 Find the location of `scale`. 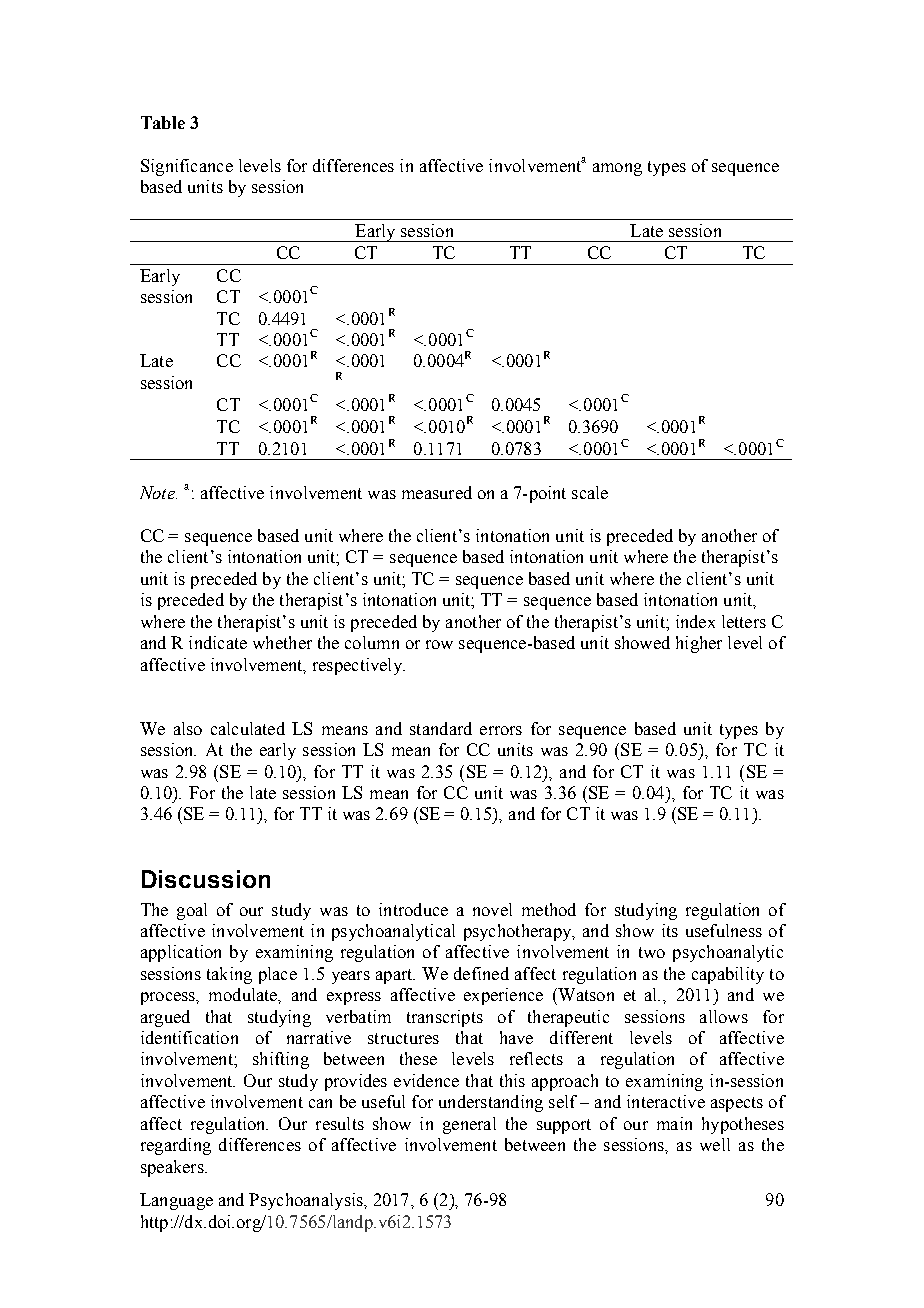

scale is located at coordinates (590, 492).
